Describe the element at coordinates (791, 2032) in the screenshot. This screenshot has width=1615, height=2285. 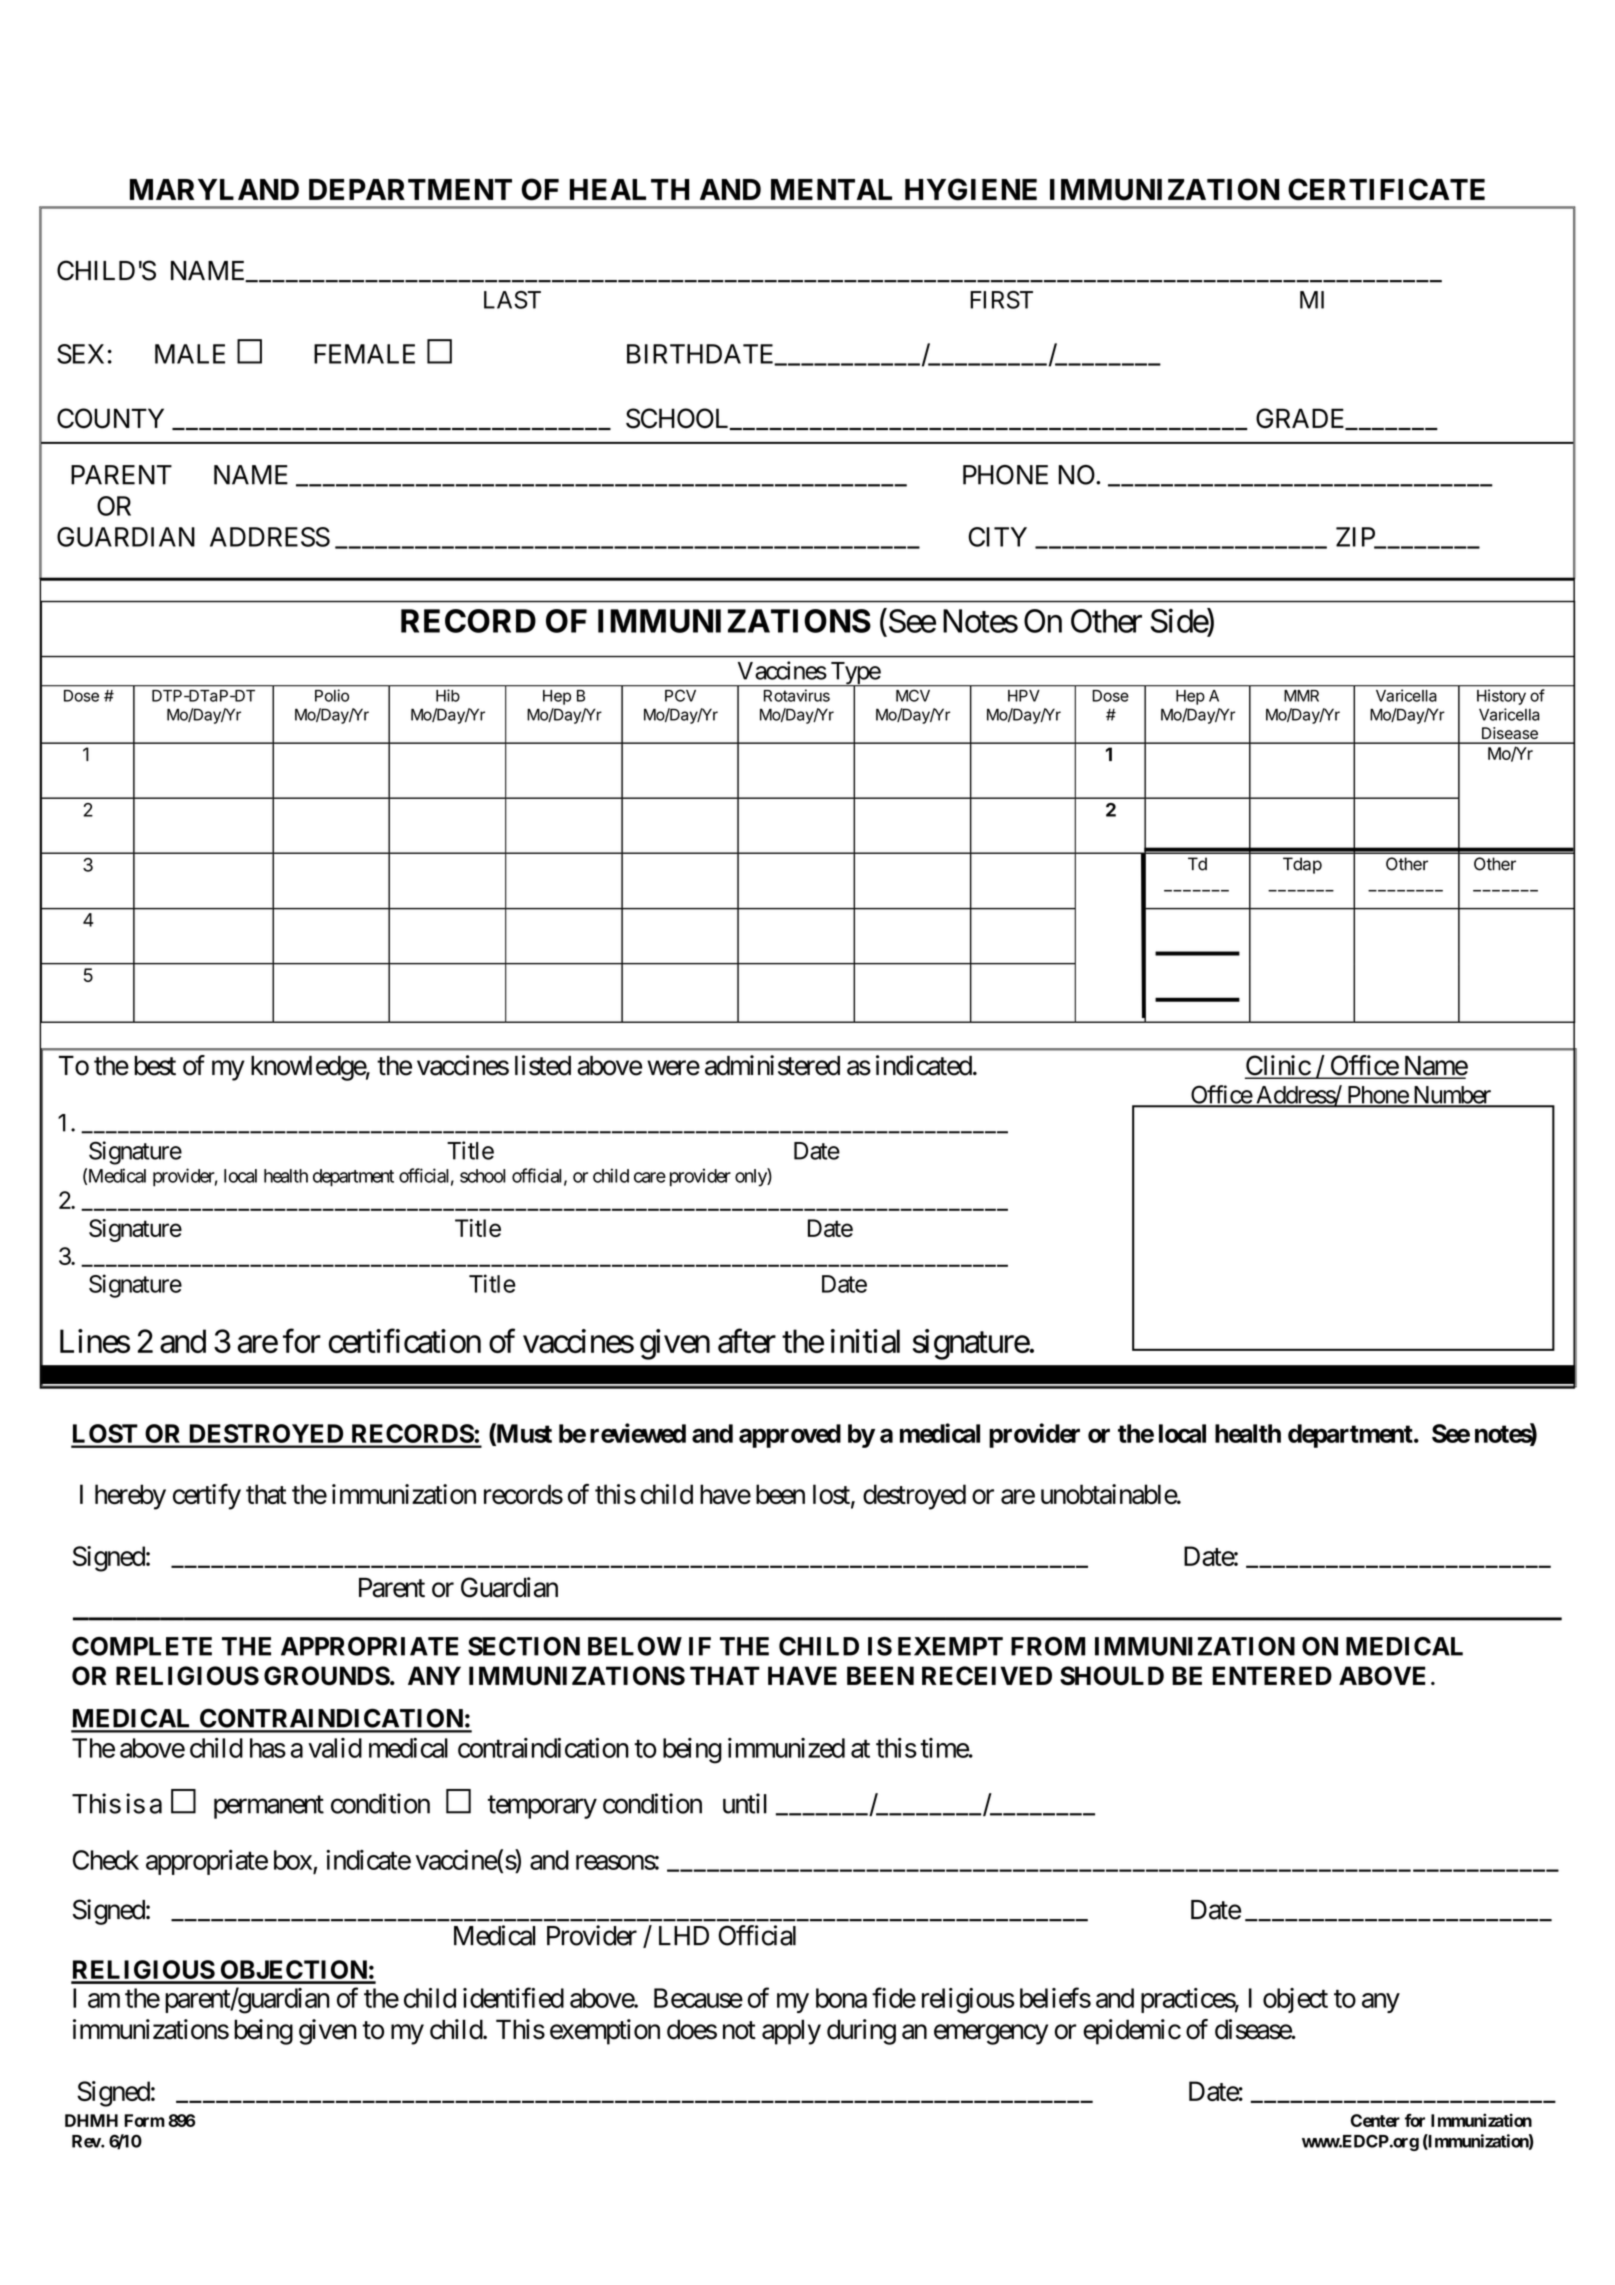
I see `apply` at that location.
